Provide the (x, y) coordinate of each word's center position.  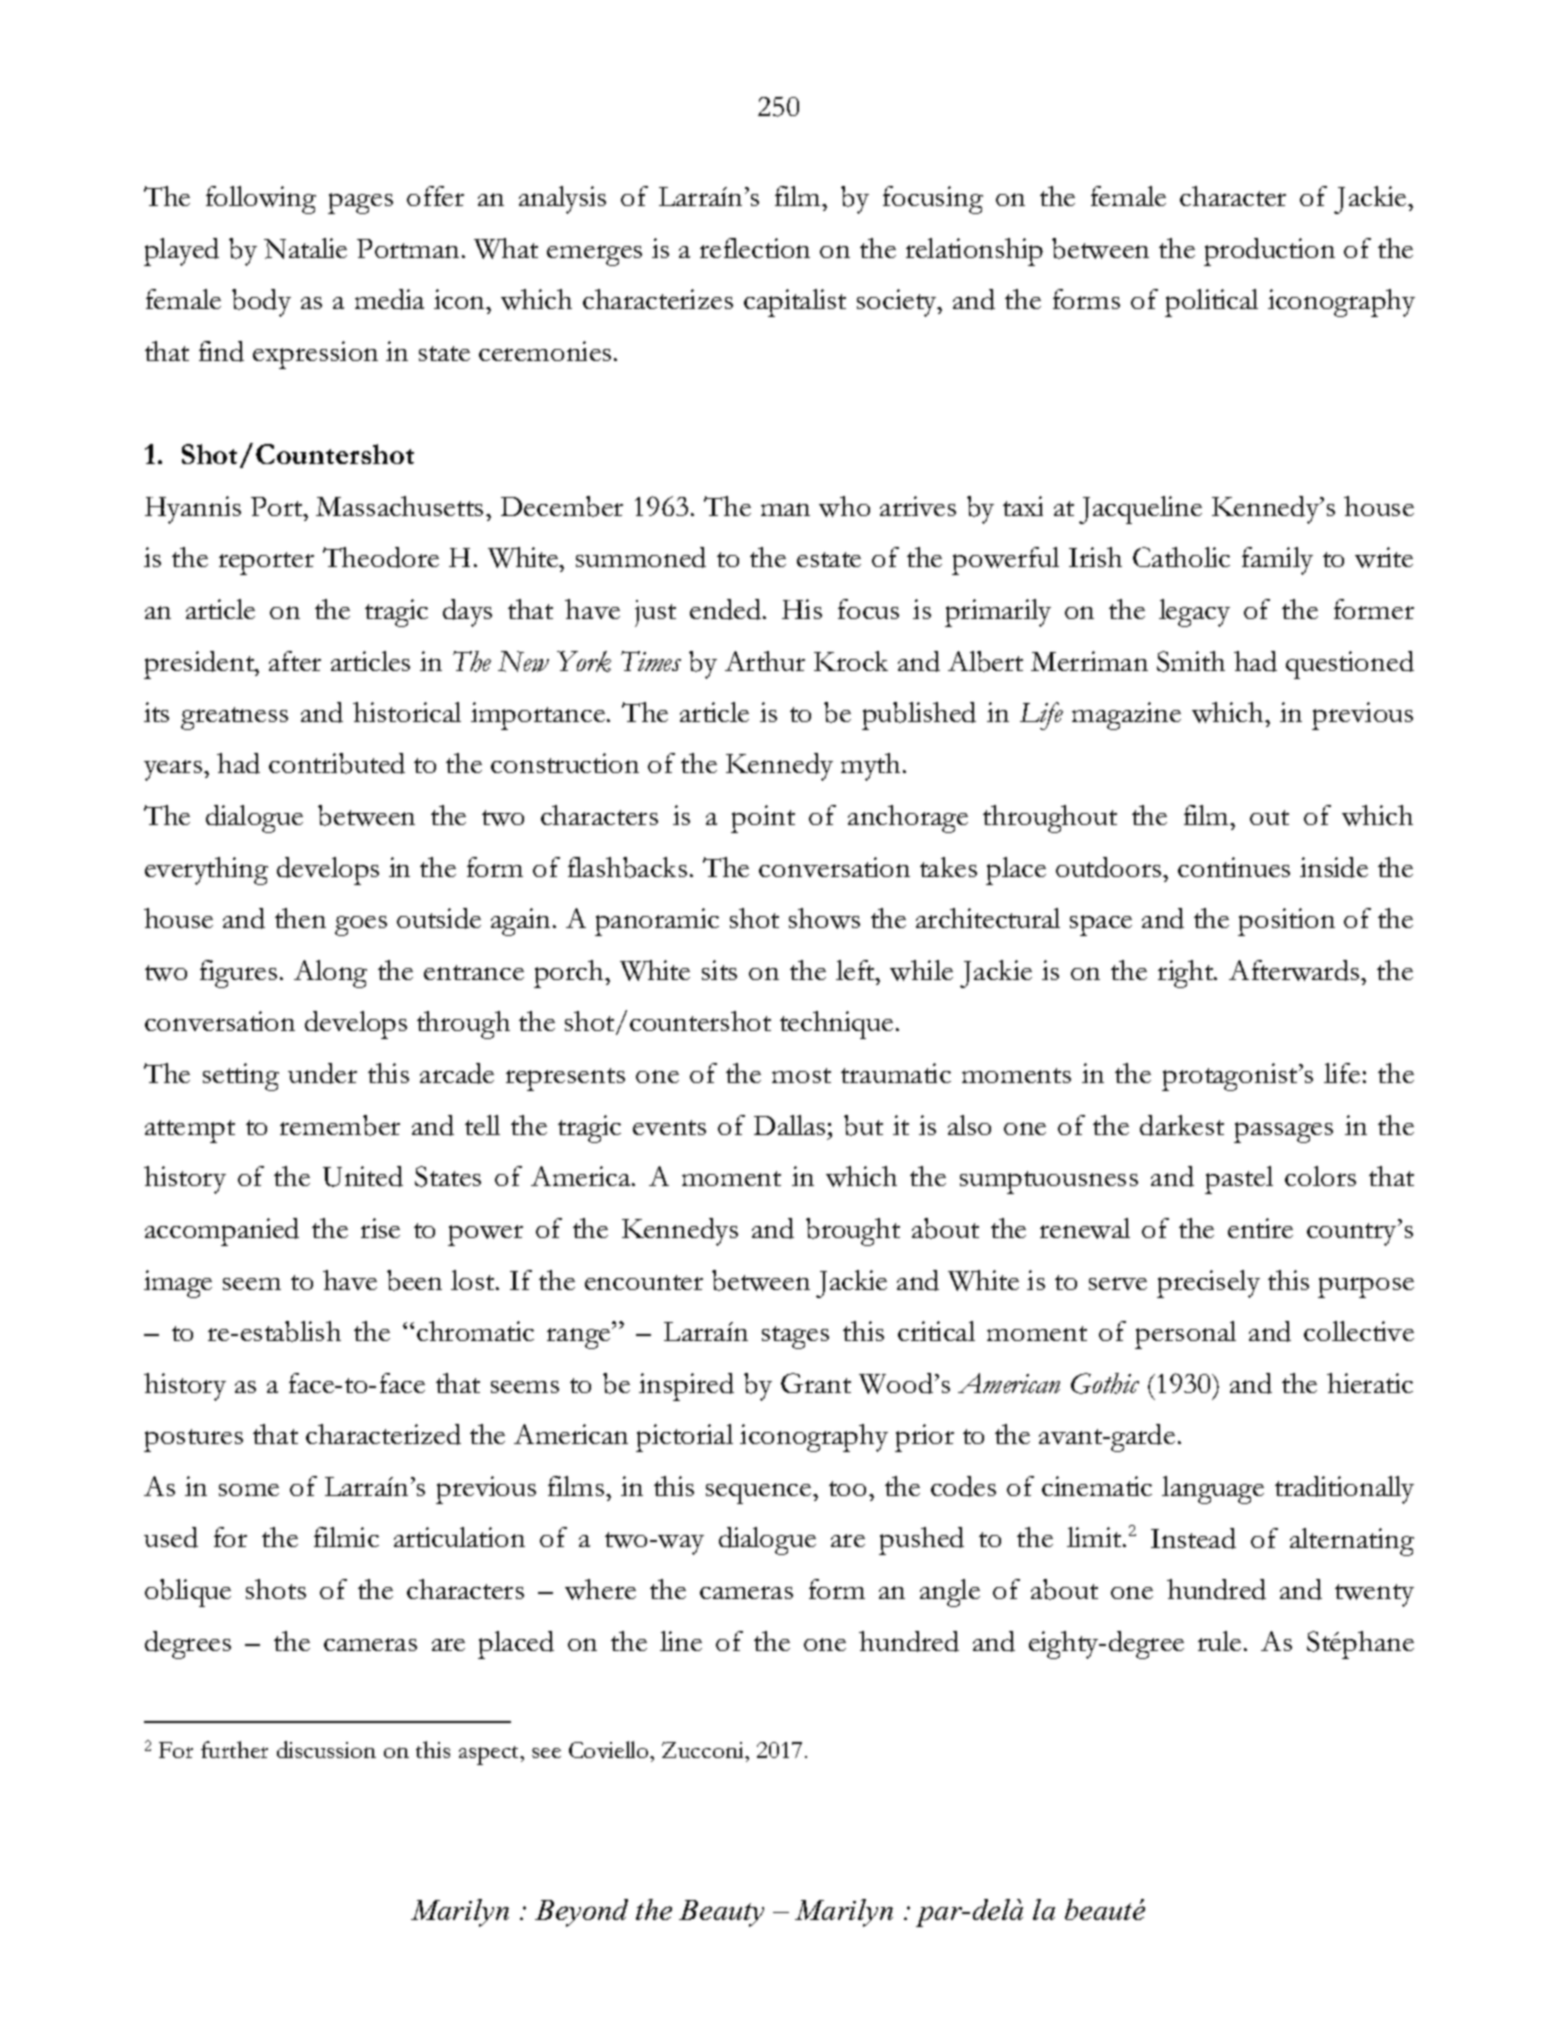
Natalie (305, 248)
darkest (1182, 1125)
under (322, 1073)
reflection (755, 248)
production (1269, 252)
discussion (326, 1749)
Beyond (581, 1913)
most (801, 1075)
